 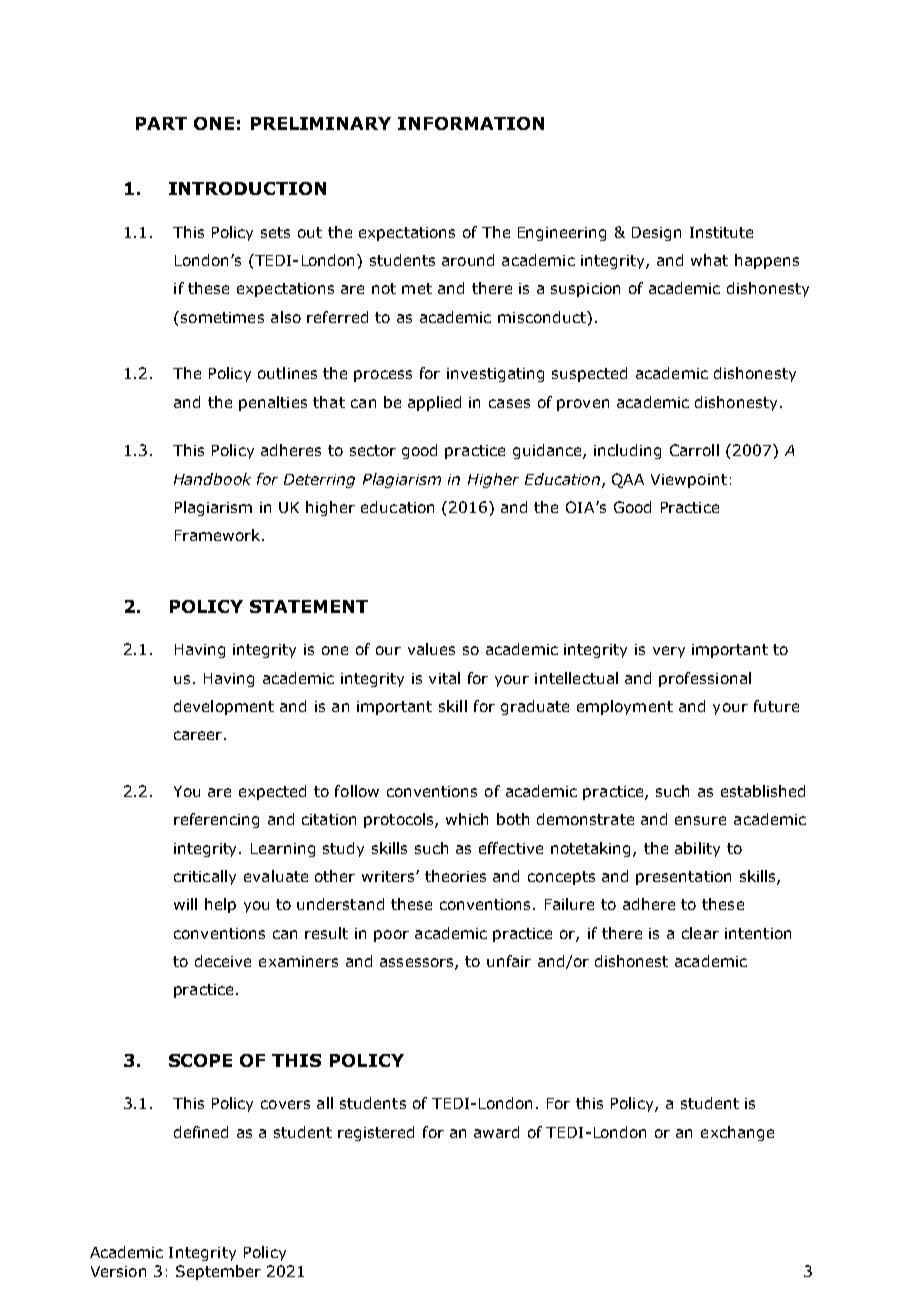 What do you see at coordinates (721, 232) in the document?
I see `Institute` at bounding box center [721, 232].
